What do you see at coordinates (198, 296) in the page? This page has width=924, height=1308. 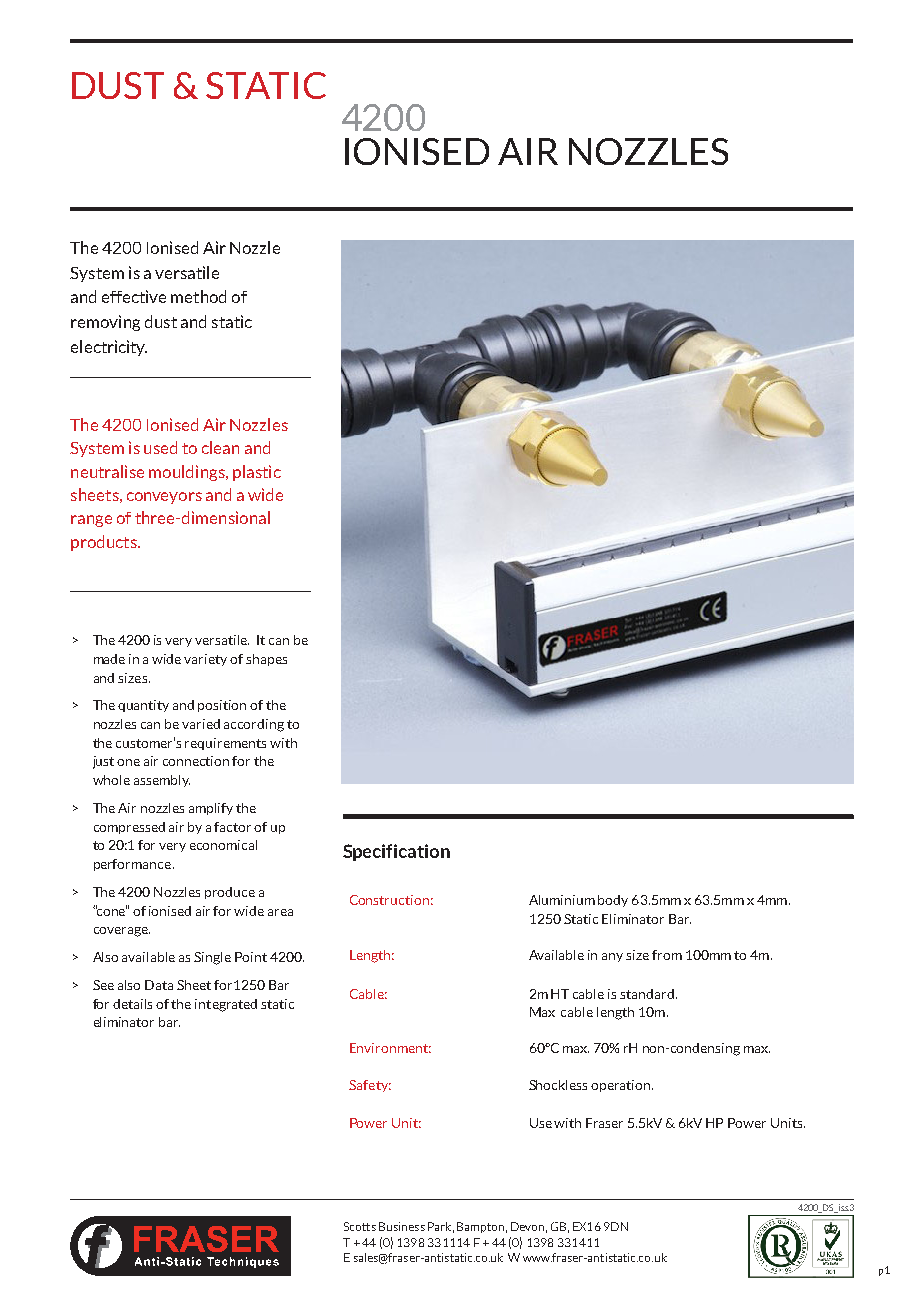 I see `method` at bounding box center [198, 296].
